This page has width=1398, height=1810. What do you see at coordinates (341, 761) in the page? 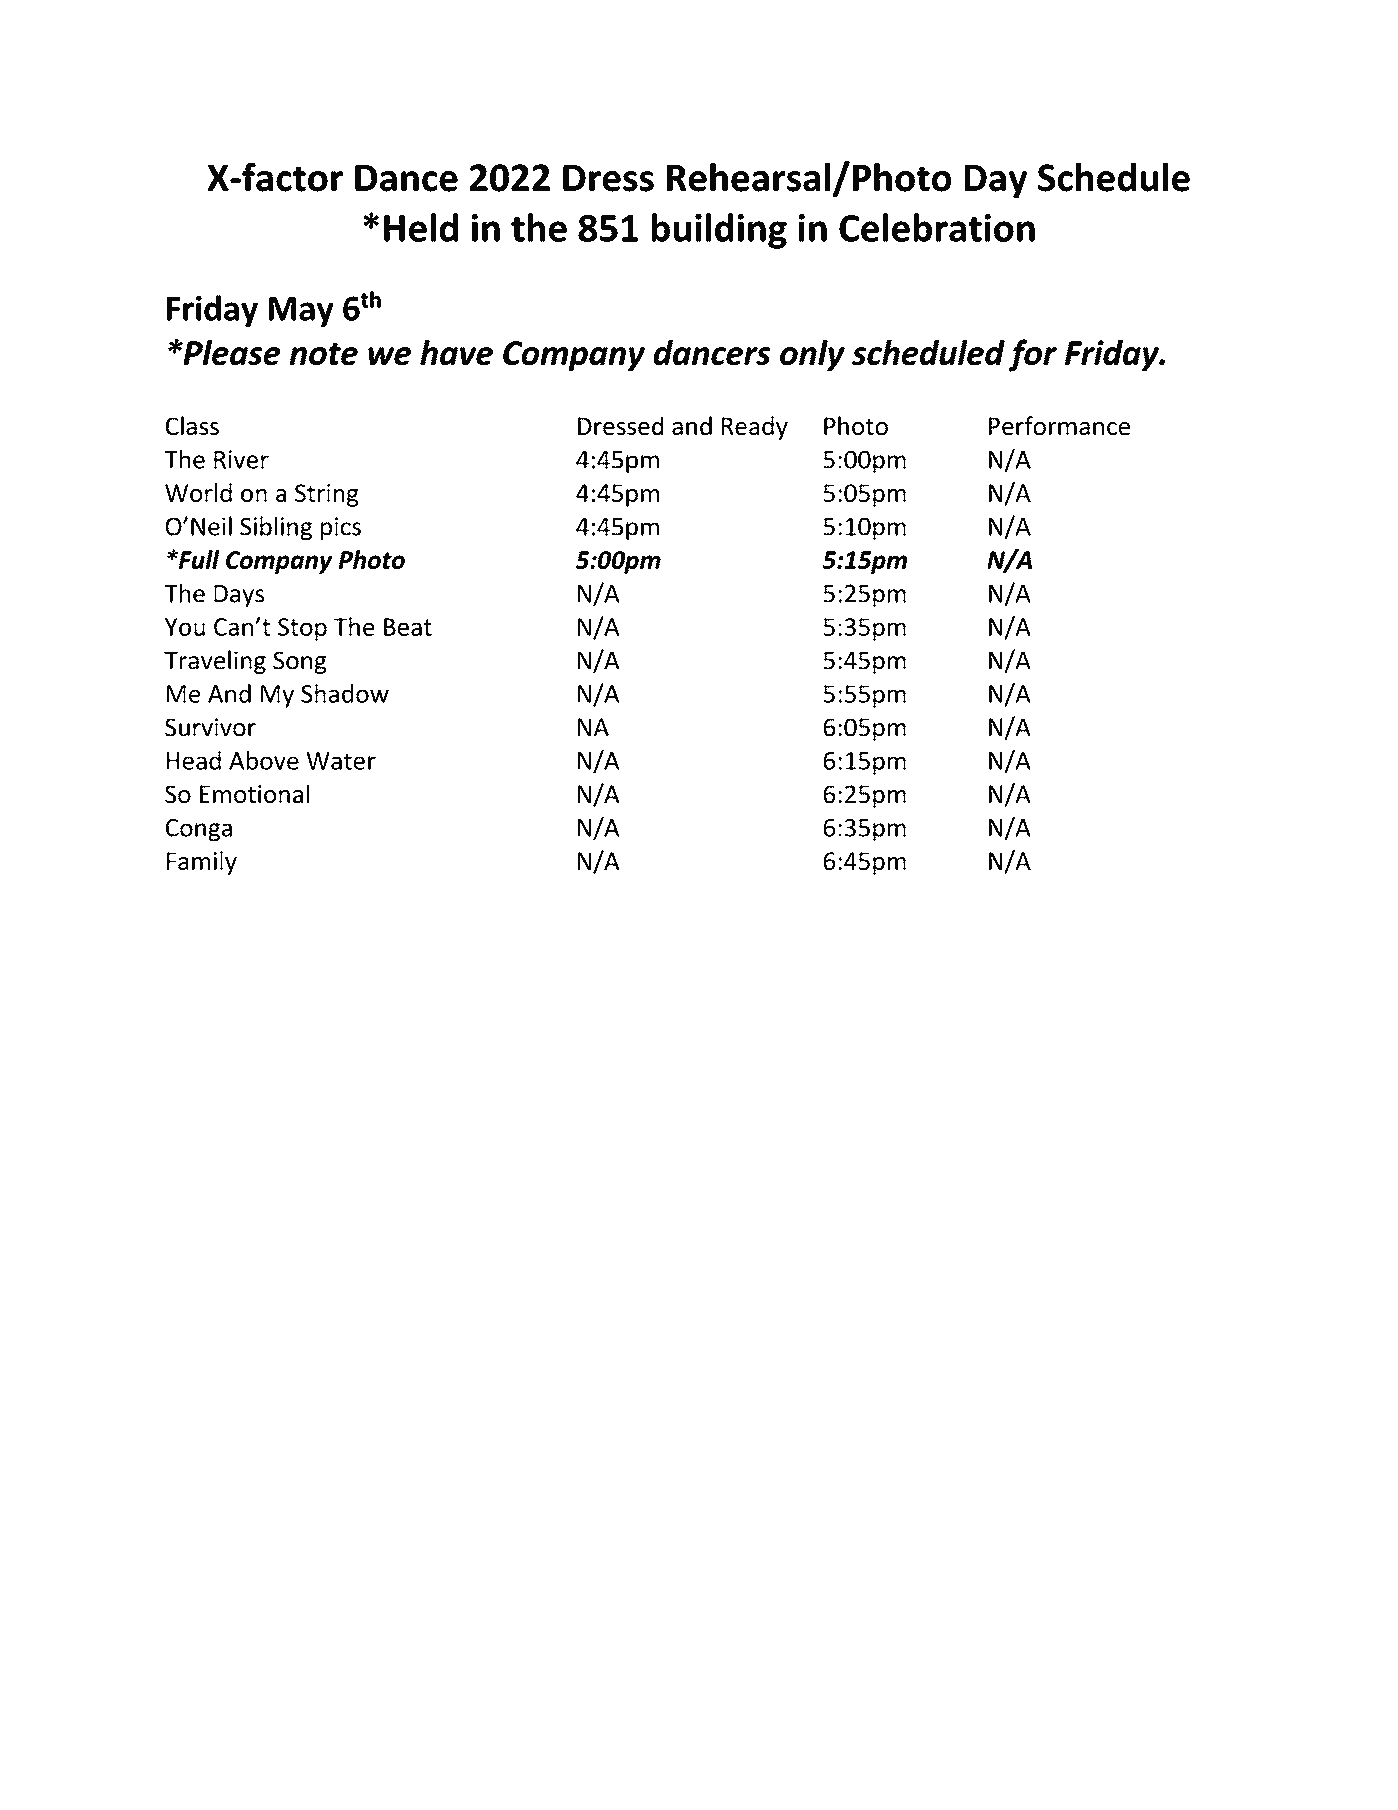
I see `Water` at bounding box center [341, 761].
